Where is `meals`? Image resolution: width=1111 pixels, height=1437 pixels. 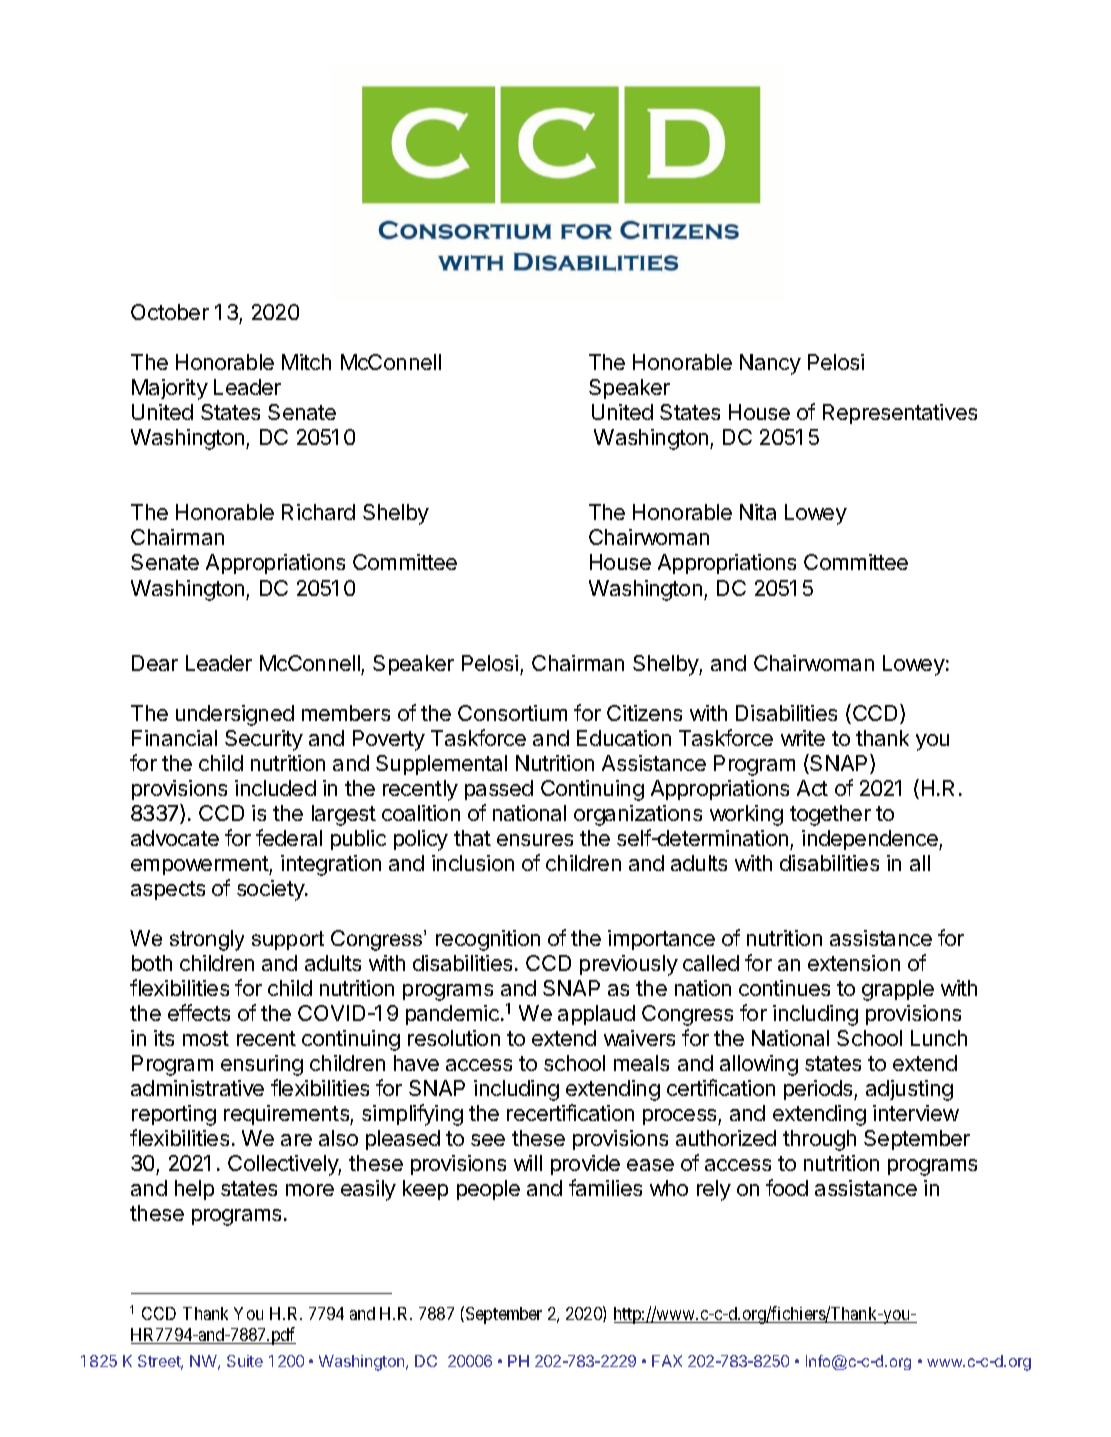
meals is located at coordinates (641, 1063).
